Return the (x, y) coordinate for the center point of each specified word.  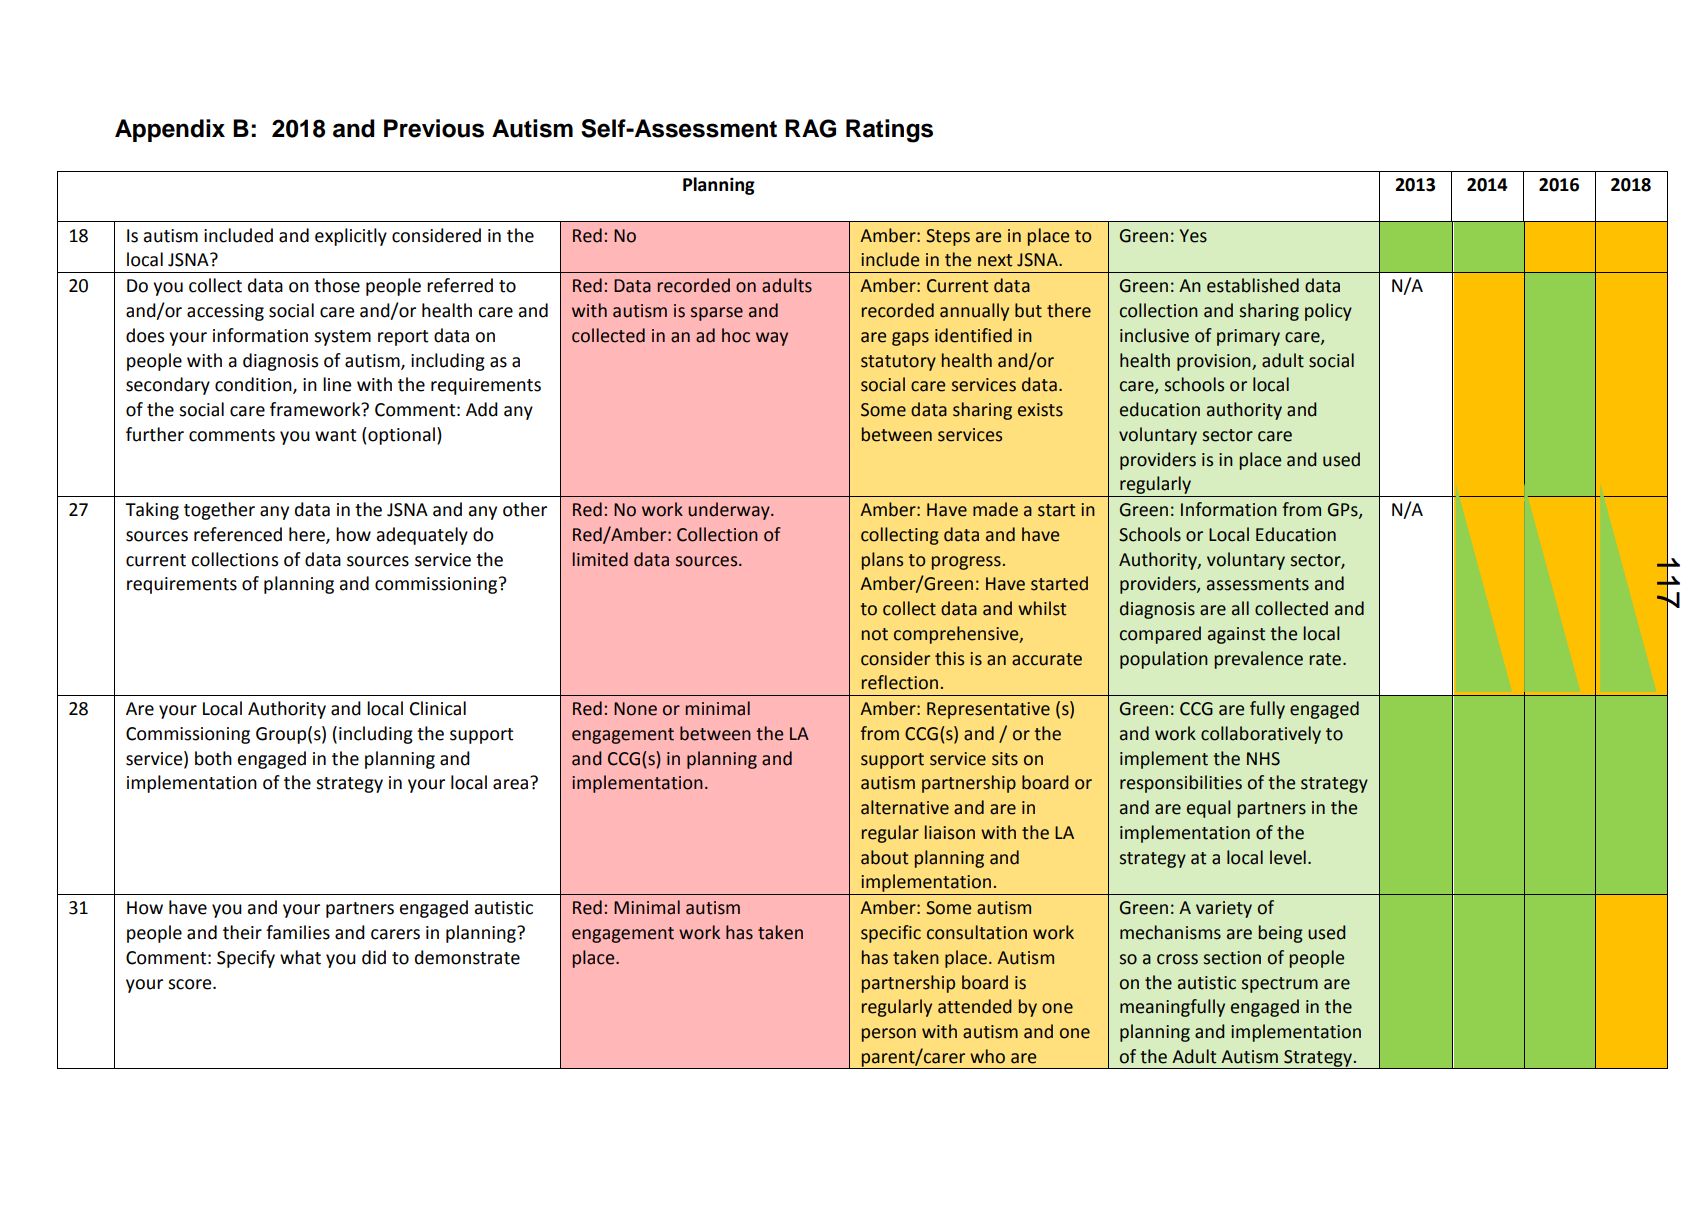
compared (1160, 635)
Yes (1193, 236)
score (191, 984)
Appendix (170, 130)
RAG (810, 128)
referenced (238, 534)
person (889, 1035)
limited (600, 559)
